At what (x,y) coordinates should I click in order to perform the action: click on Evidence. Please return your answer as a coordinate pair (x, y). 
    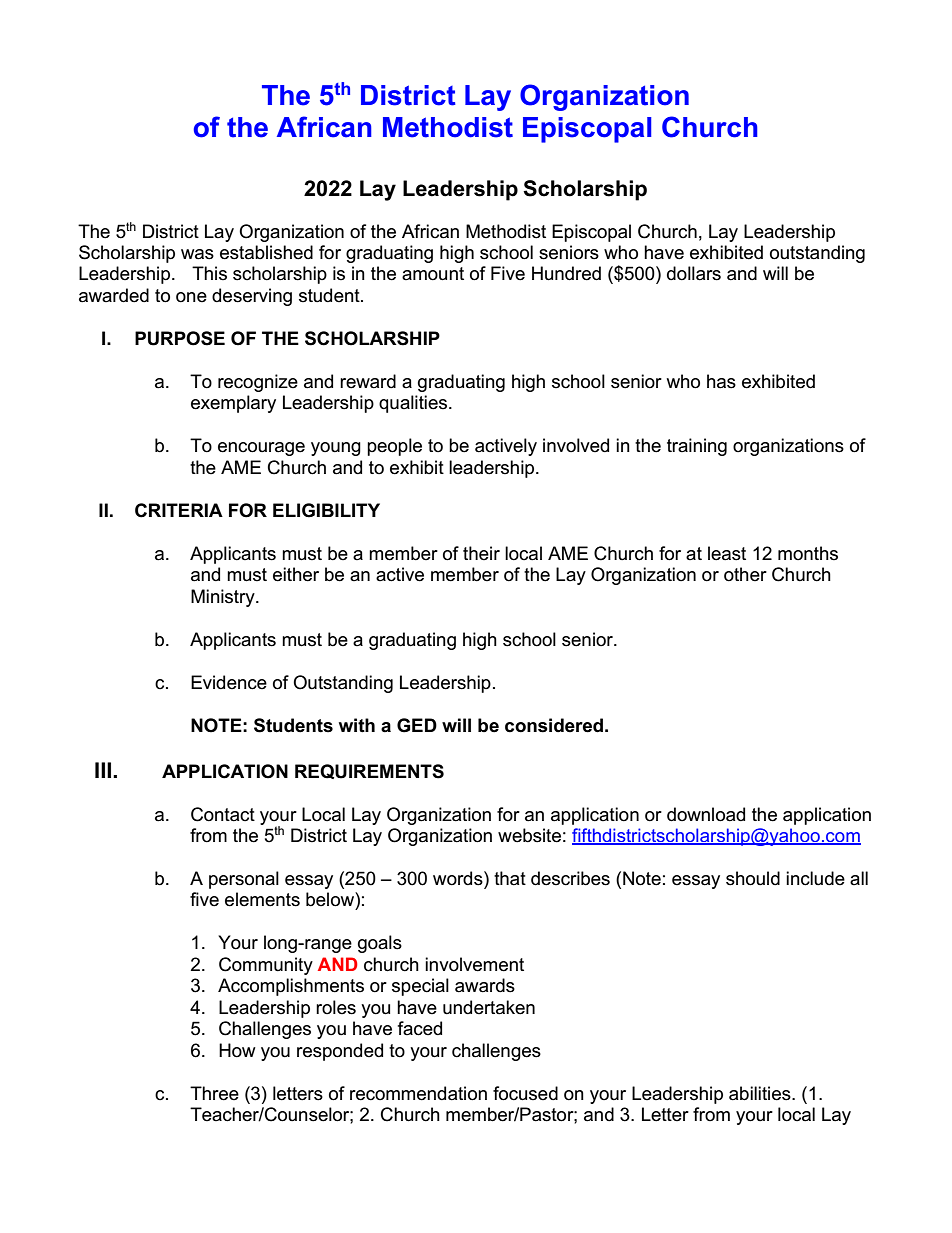
    Looking at the image, I should click on (229, 682).
